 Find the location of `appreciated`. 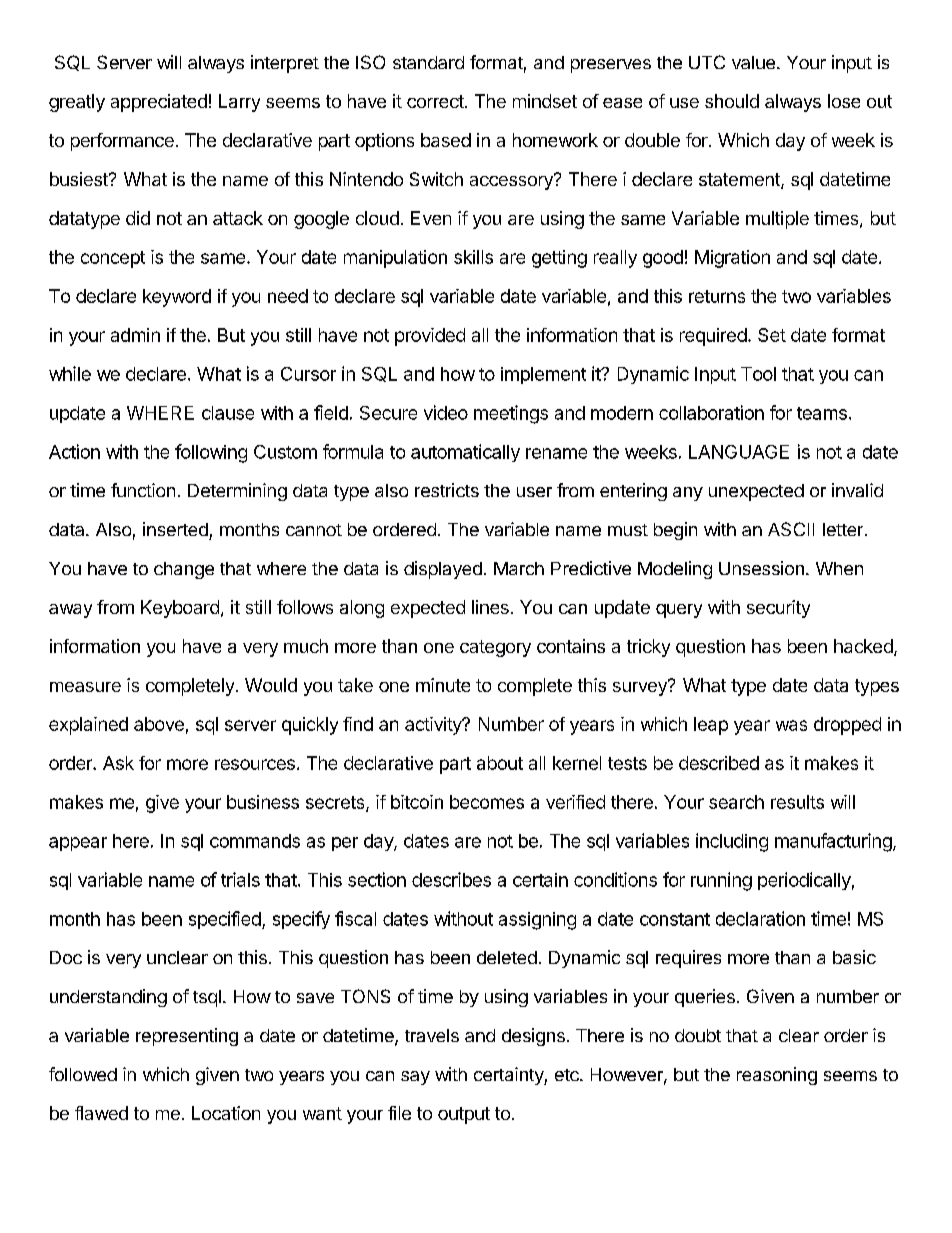

appreciated is located at coordinates (159, 103).
